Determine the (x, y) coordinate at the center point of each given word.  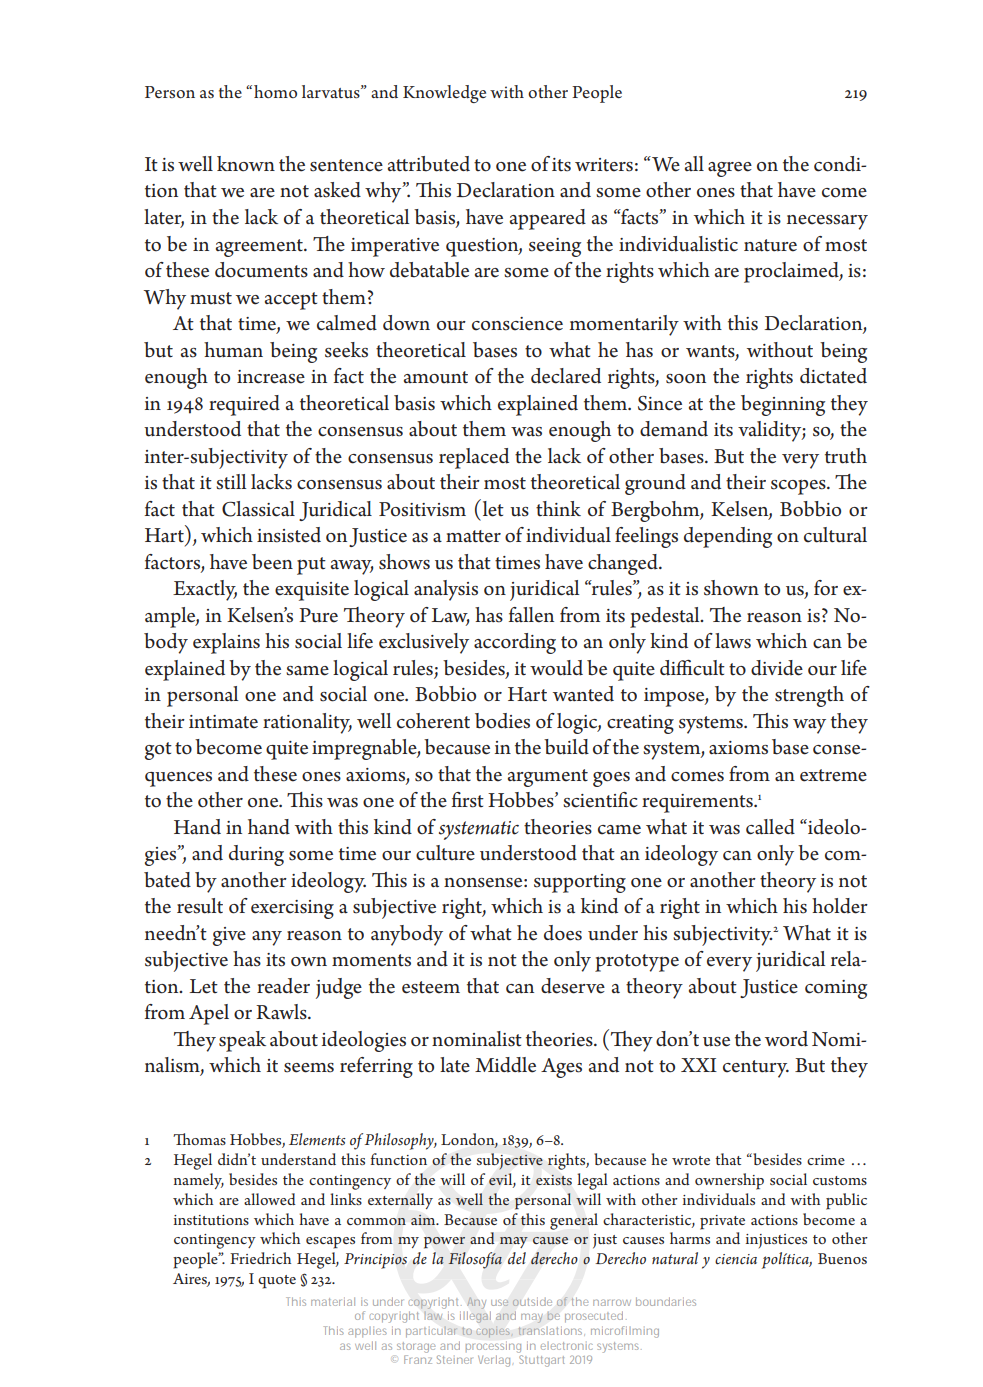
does (563, 933)
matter (473, 536)
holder (840, 906)
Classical (258, 509)
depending (728, 537)
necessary (827, 222)
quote (277, 1282)
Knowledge (444, 94)
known (246, 164)
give (229, 936)
